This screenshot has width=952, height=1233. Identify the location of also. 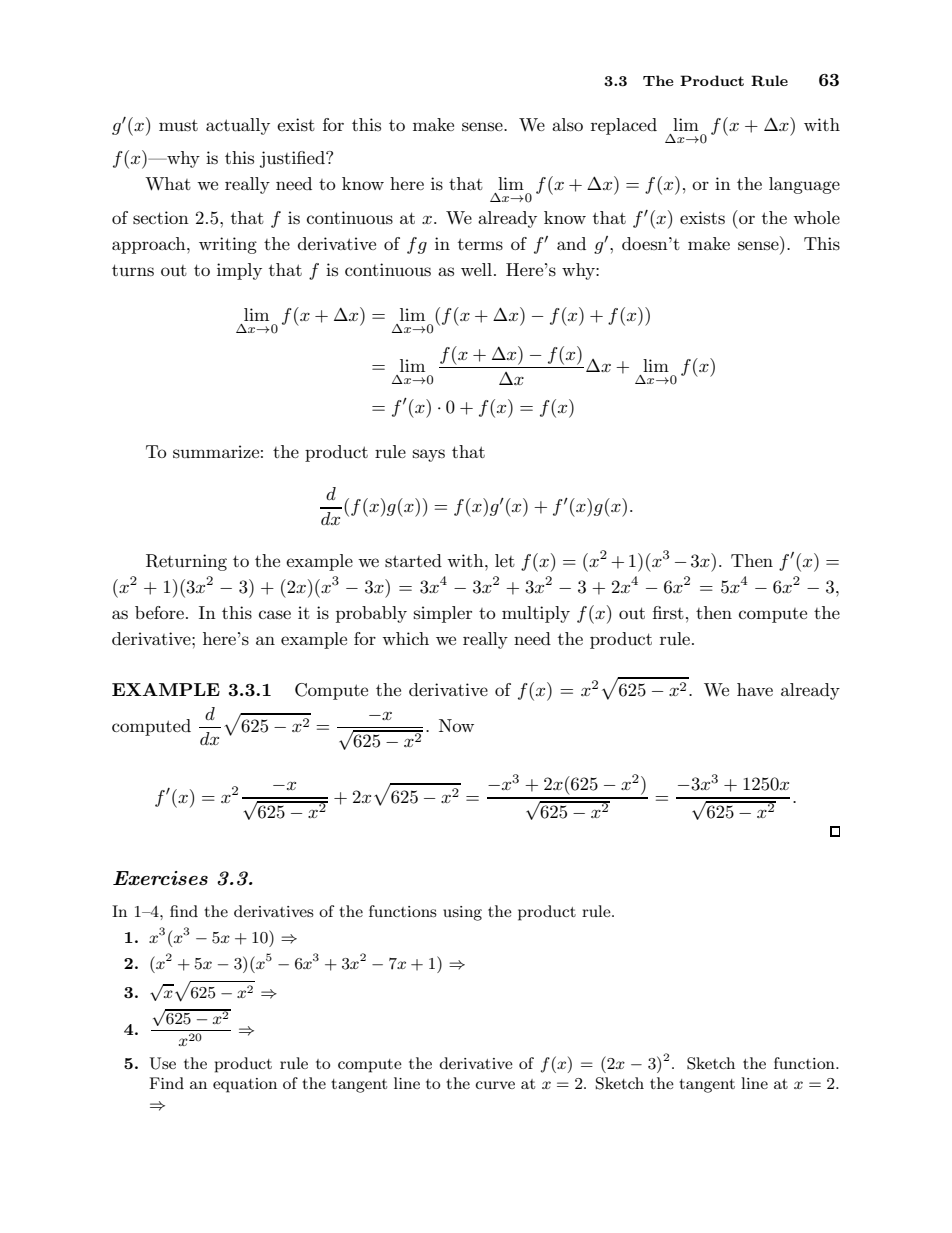
(567, 125).
